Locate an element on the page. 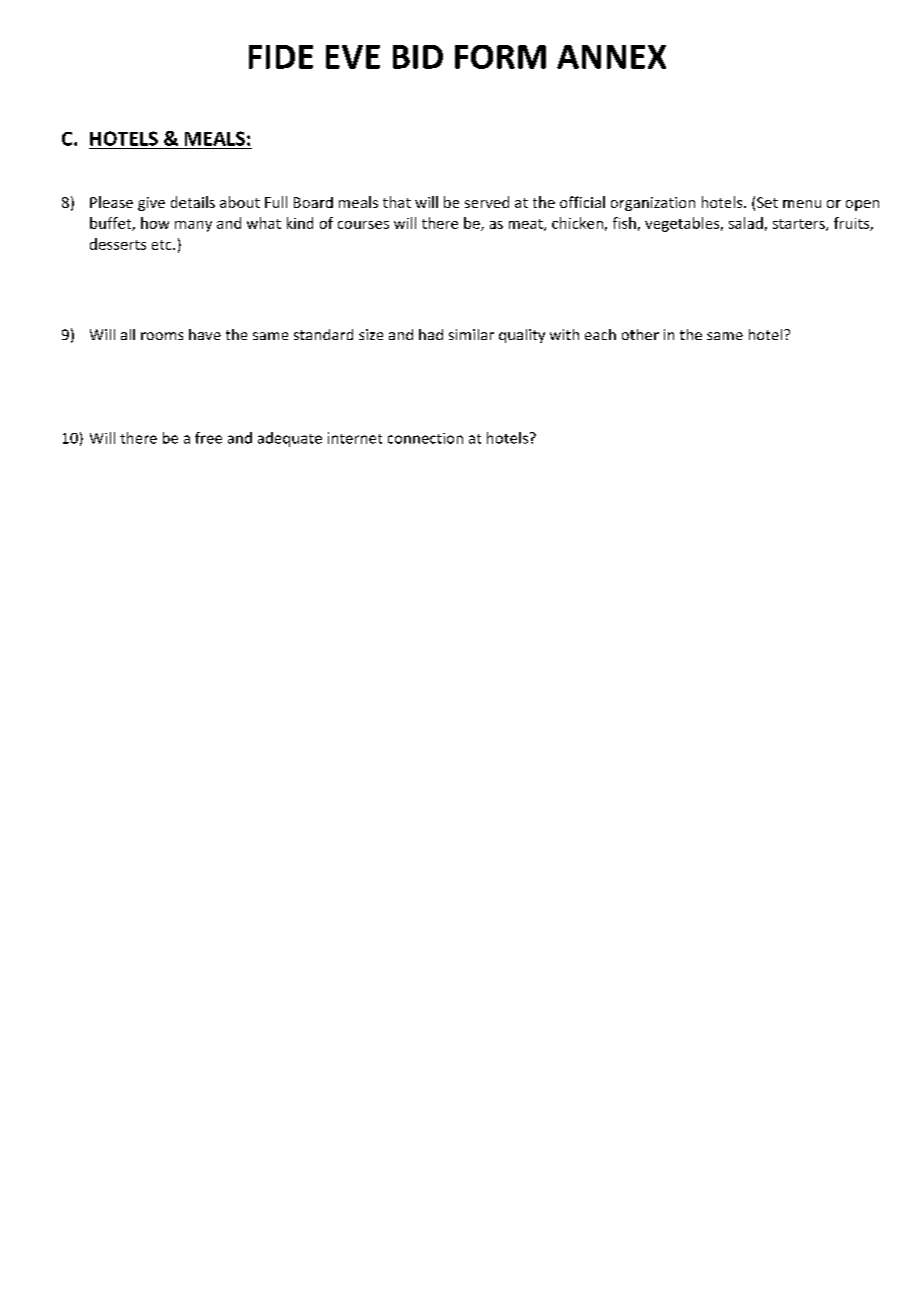 The height and width of the image is (1308, 924). ANNEX is located at coordinates (611, 57).
